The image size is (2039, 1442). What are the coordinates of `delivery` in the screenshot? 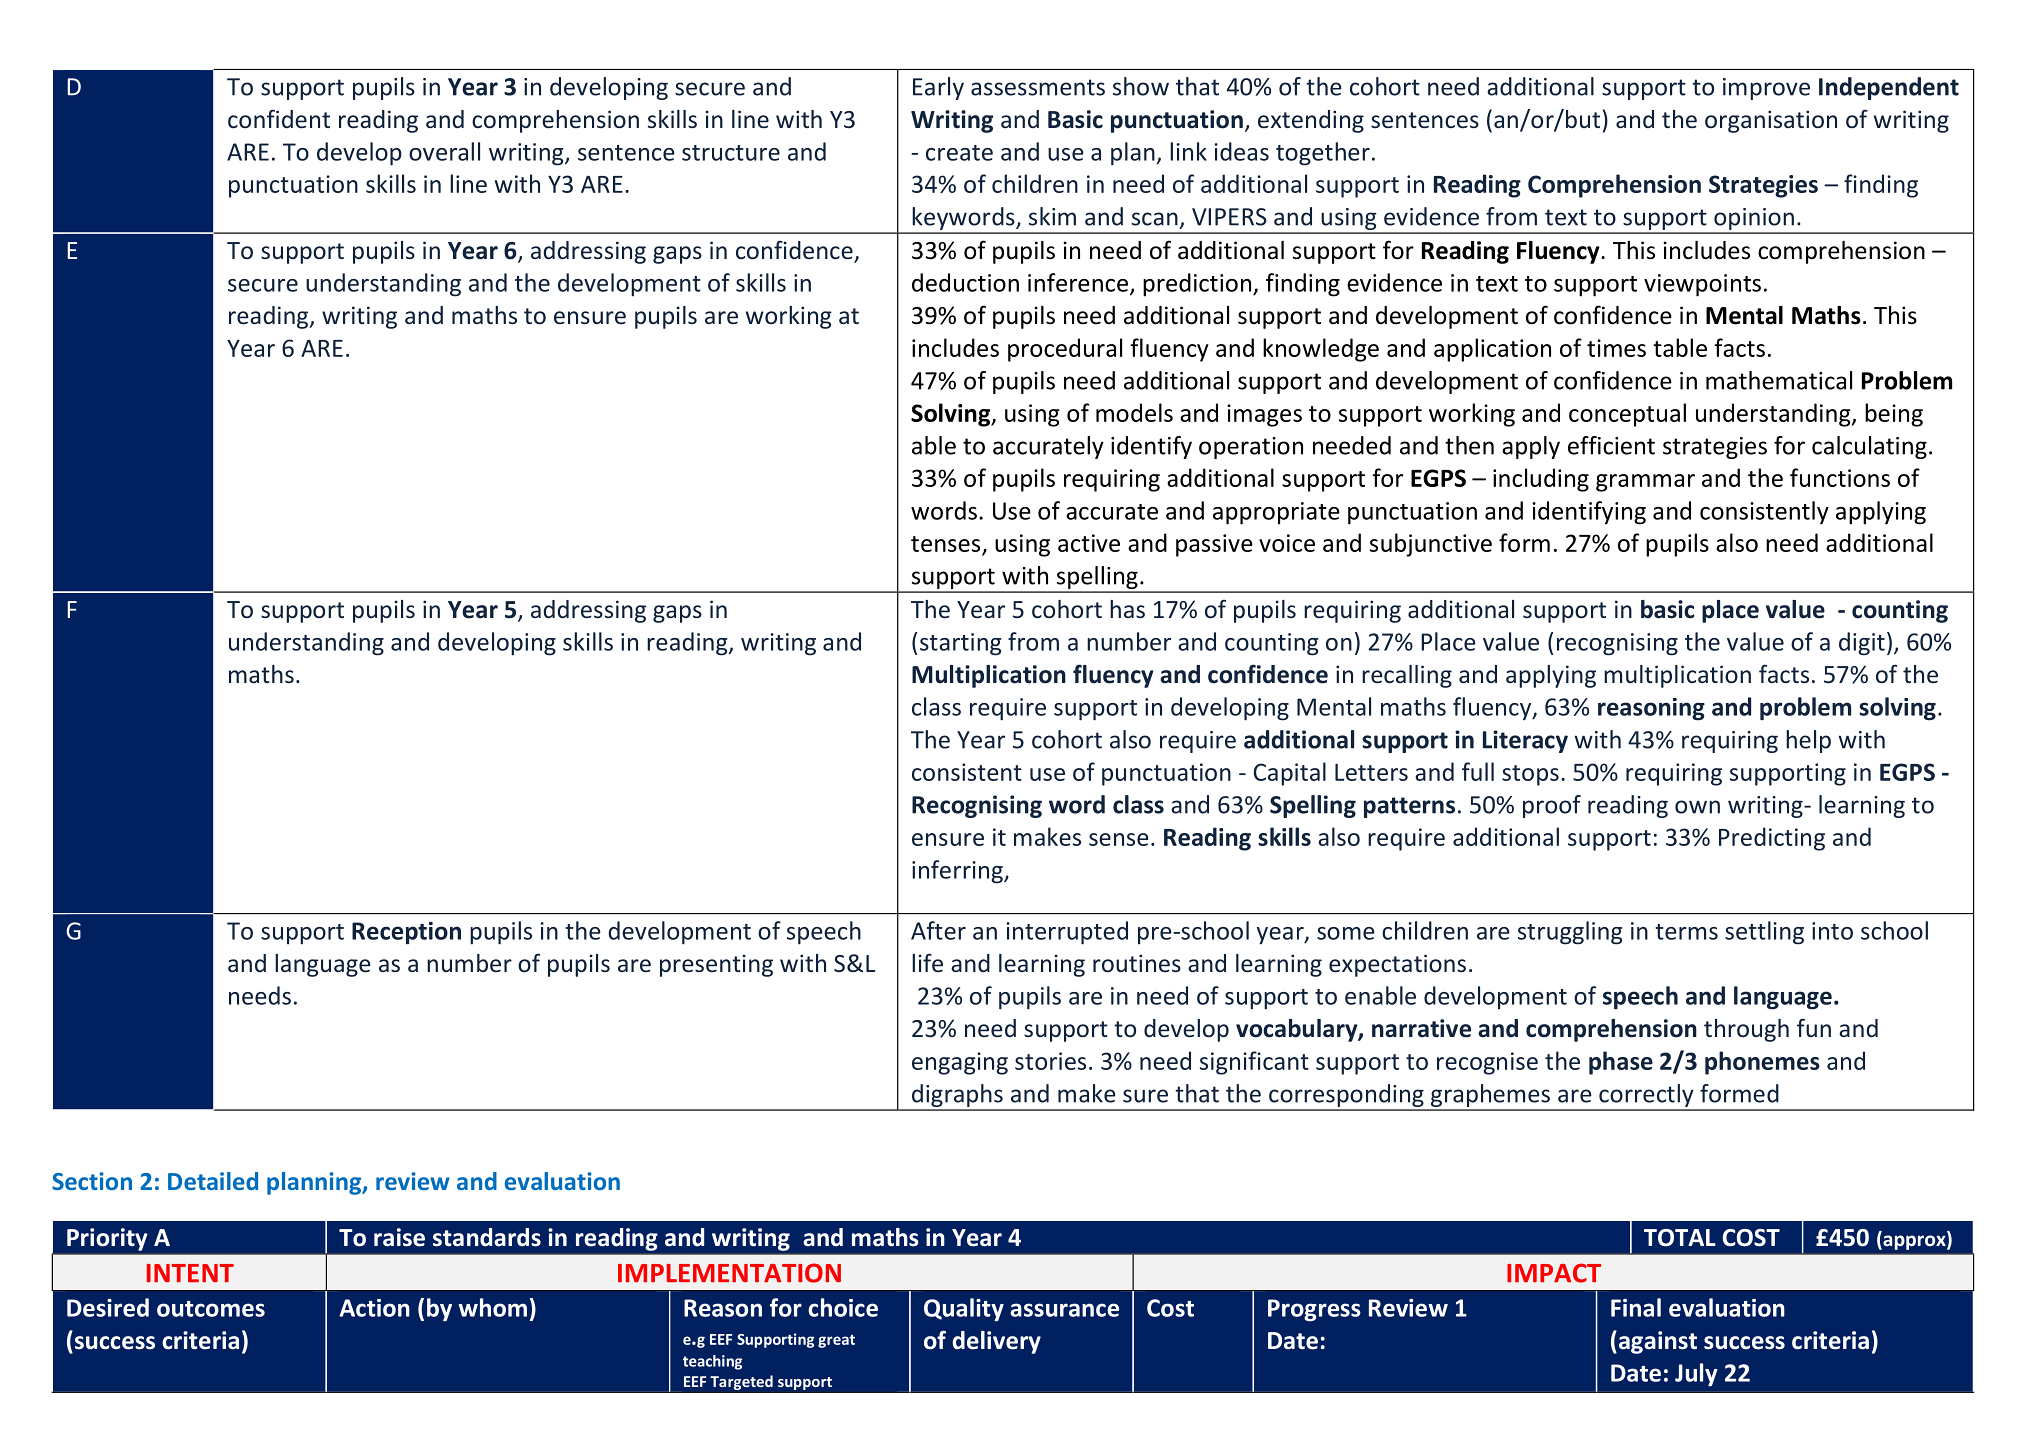 It's located at (996, 1342).
